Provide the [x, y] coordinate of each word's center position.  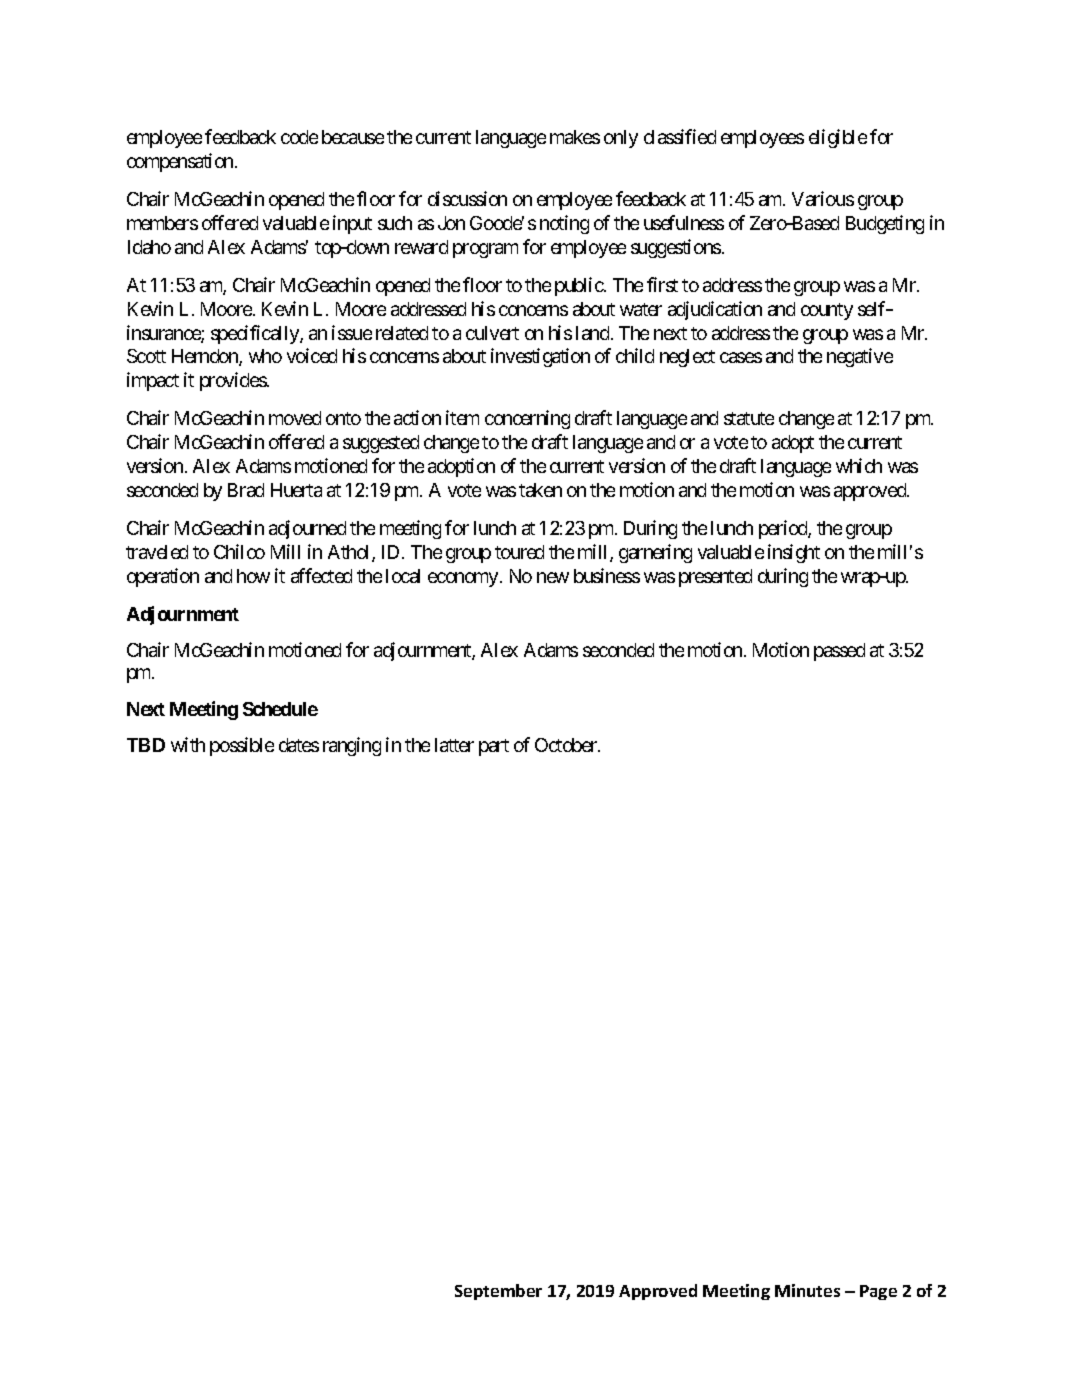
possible [242, 746]
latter [454, 745]
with [188, 744]
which [859, 465]
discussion [467, 198]
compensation [181, 162]
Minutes [807, 1290]
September [498, 1292]
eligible [838, 138]
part [494, 747]
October [567, 745]
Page [878, 1292]
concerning [527, 419]
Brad [246, 490]
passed [839, 652]
